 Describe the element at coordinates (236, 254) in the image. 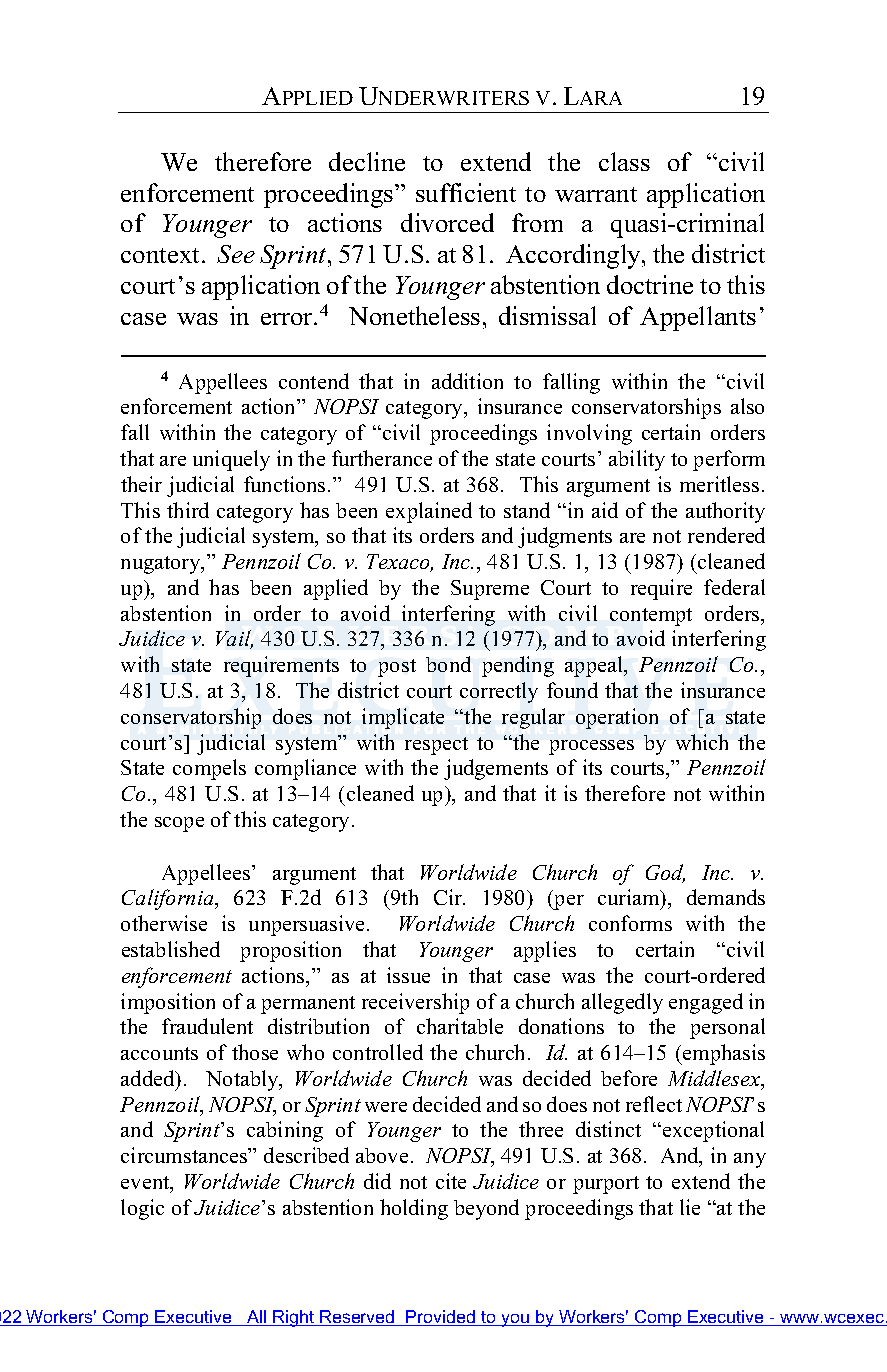

I see `See` at that location.
